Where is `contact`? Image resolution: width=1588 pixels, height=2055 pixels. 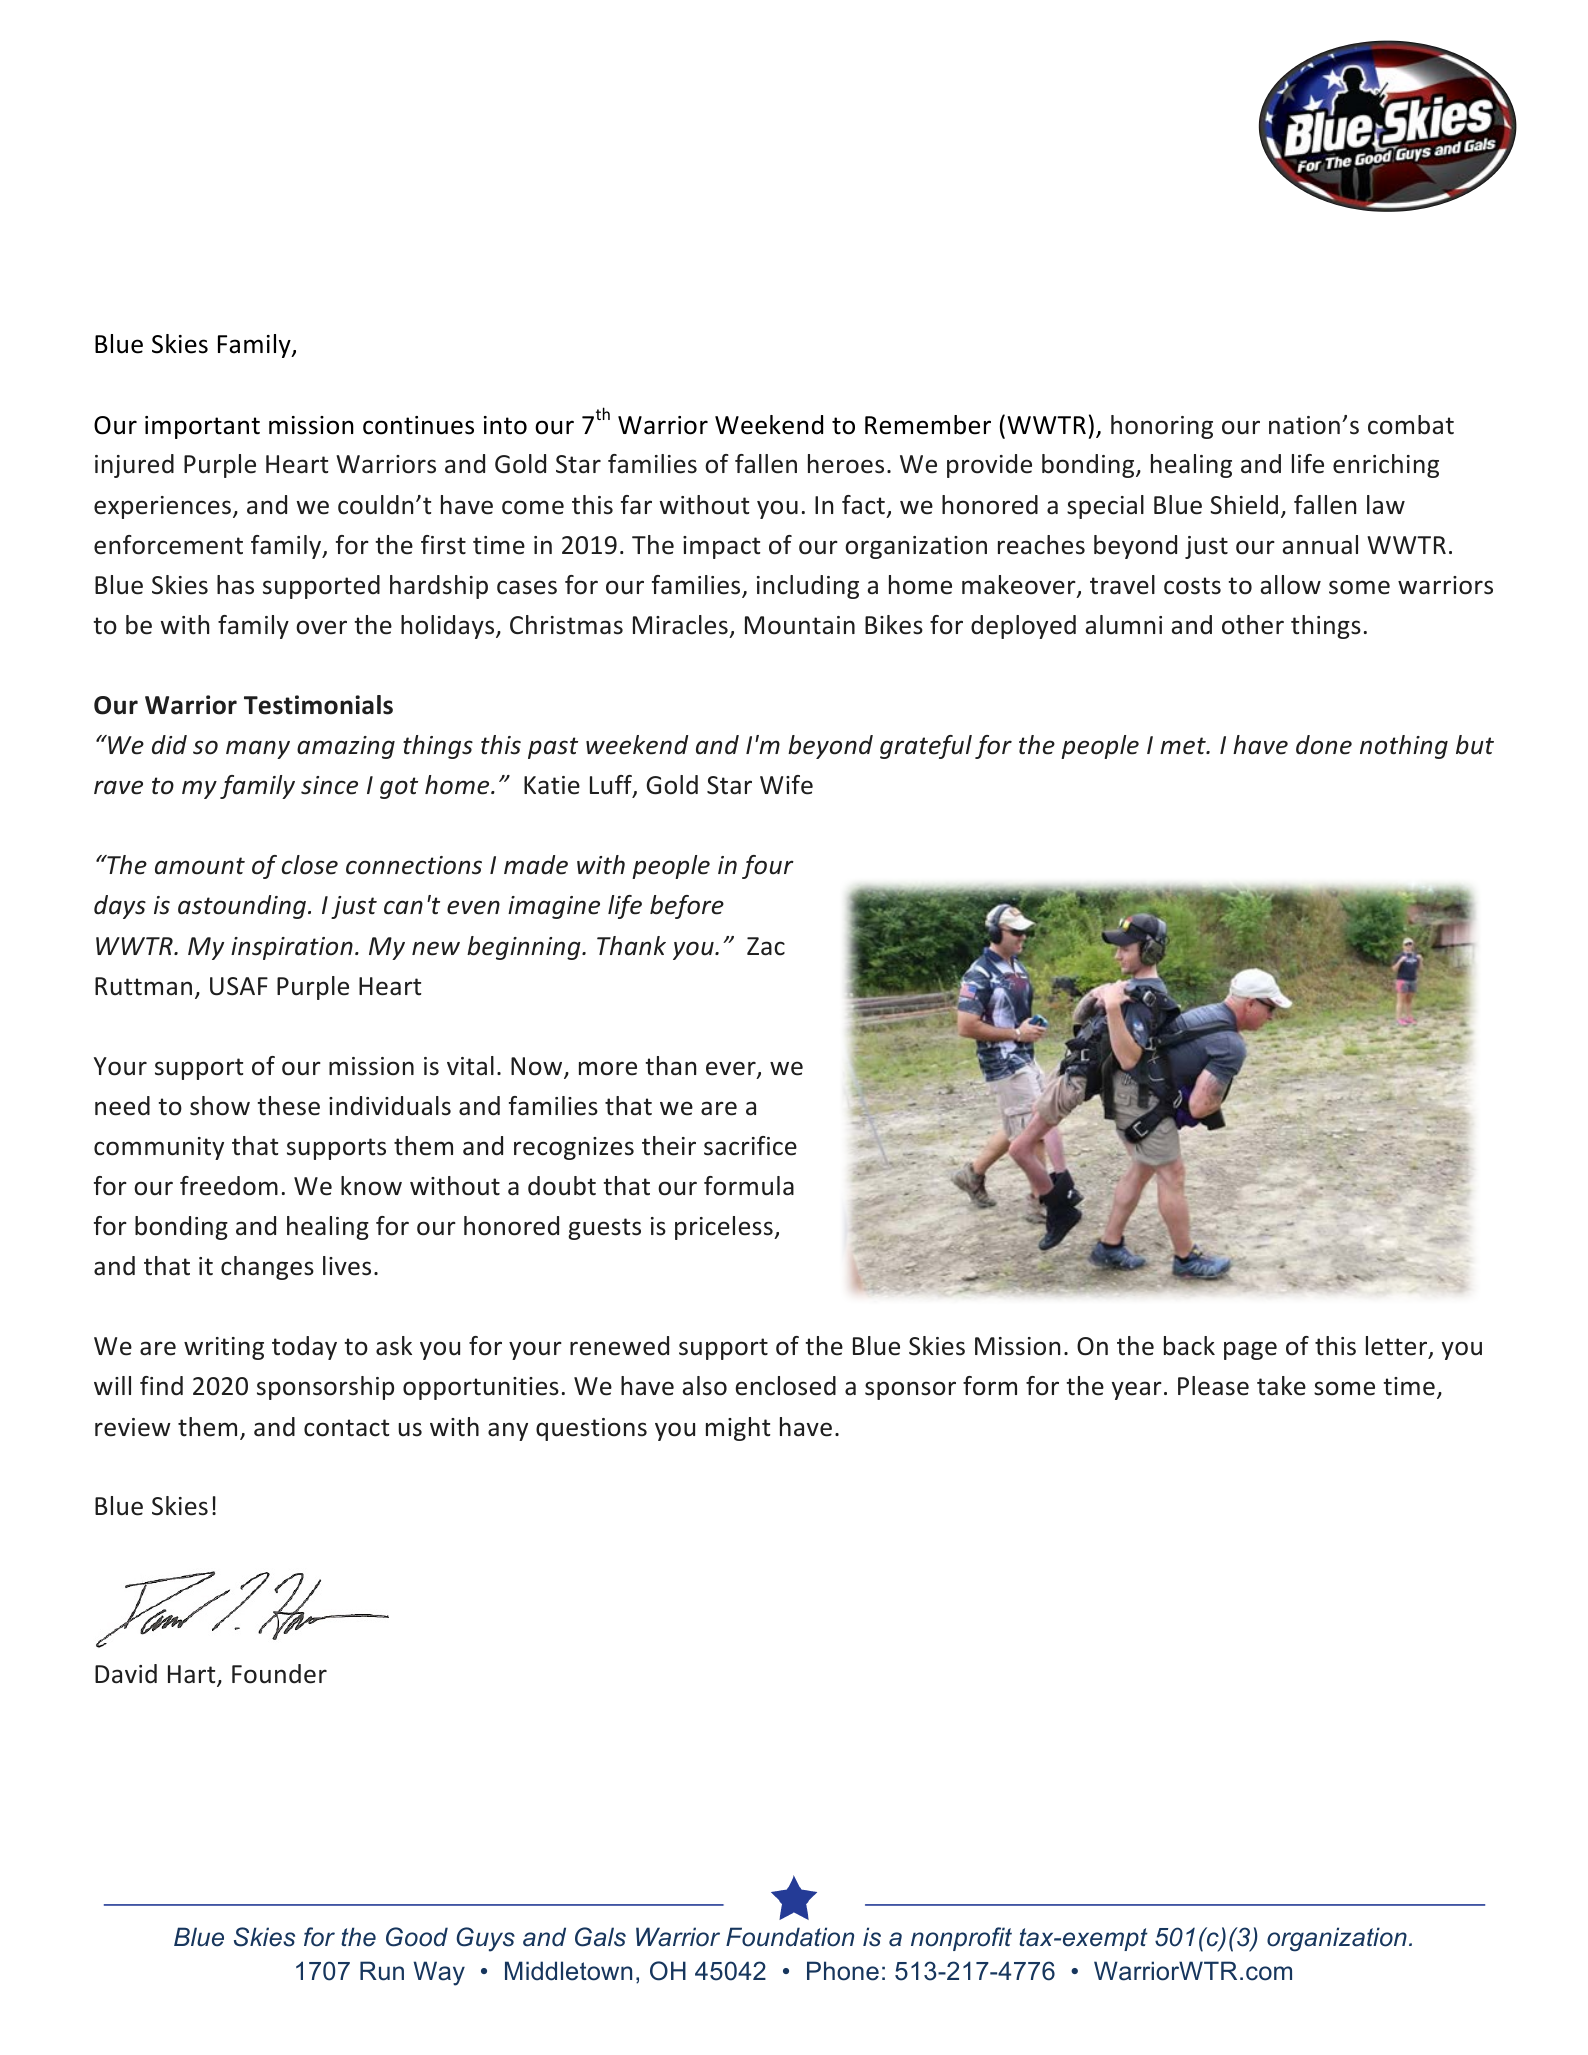
contact is located at coordinates (346, 1428).
